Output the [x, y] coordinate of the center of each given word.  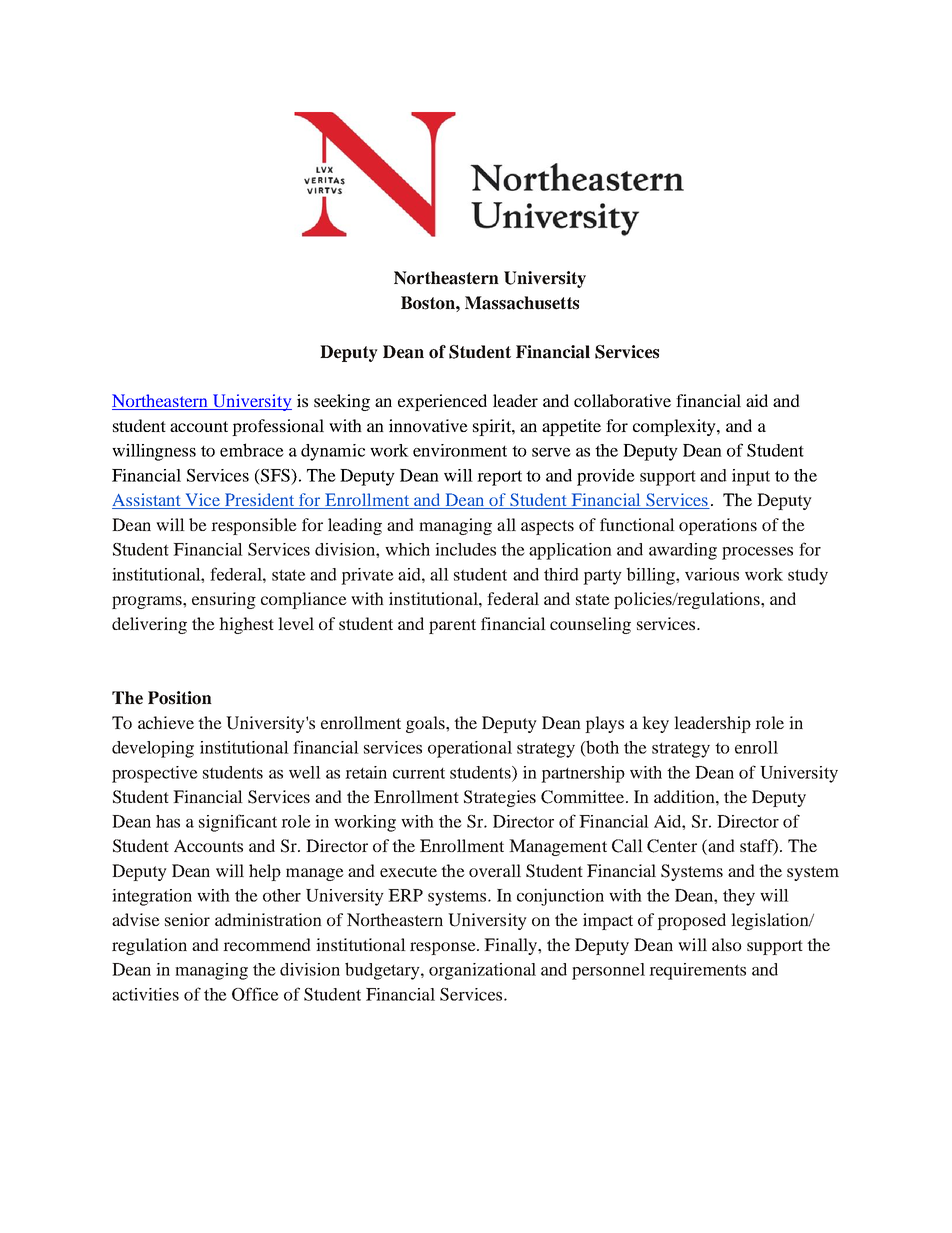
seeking [342, 402]
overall [495, 870]
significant [238, 823]
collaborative [622, 400]
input [751, 477]
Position [180, 698]
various [712, 574]
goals [426, 724]
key [655, 724]
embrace [252, 450]
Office [255, 994]
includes [465, 549]
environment [460, 450]
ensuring [224, 600]
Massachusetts [522, 303]
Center [672, 846]
